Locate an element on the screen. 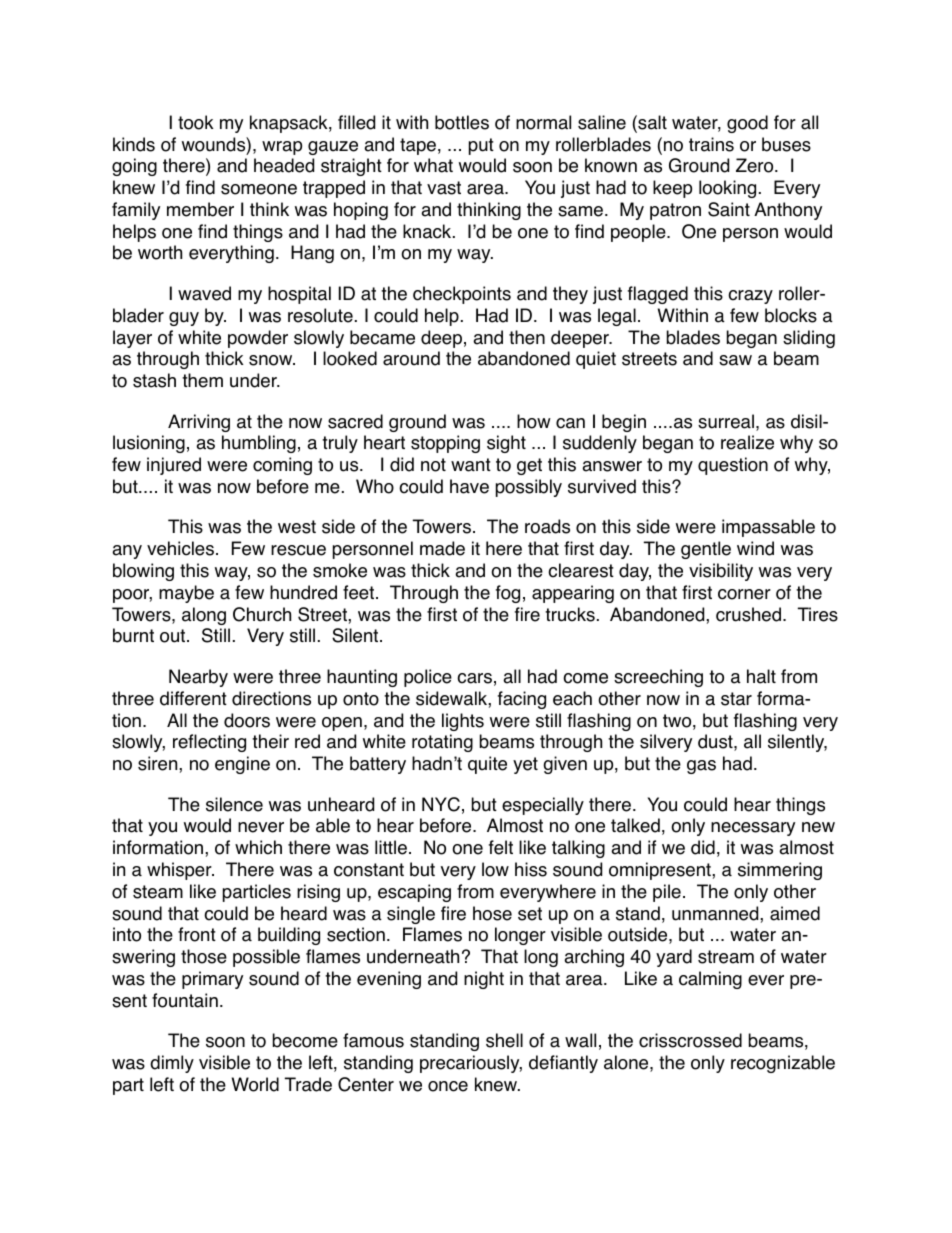 The height and width of the screenshot is (1233, 952). want is located at coordinates (471, 465).
